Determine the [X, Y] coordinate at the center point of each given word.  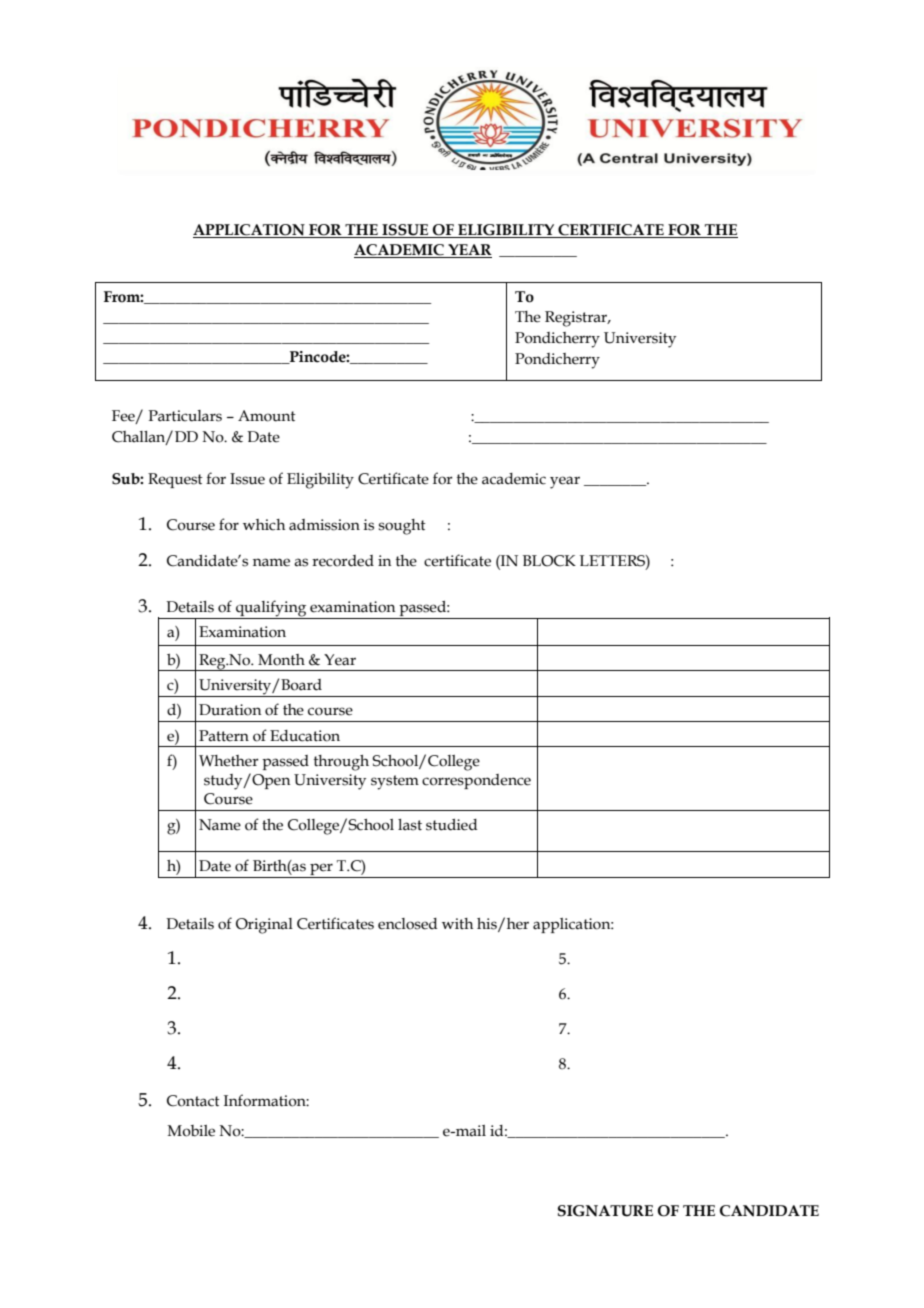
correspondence [476, 781]
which [264, 525]
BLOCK [549, 561]
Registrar [577, 319]
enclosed [407, 924]
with [457, 923]
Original [264, 926]
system [395, 782]
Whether [229, 761]
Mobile [191, 1131]
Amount [267, 416]
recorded [343, 561]
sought [402, 527]
